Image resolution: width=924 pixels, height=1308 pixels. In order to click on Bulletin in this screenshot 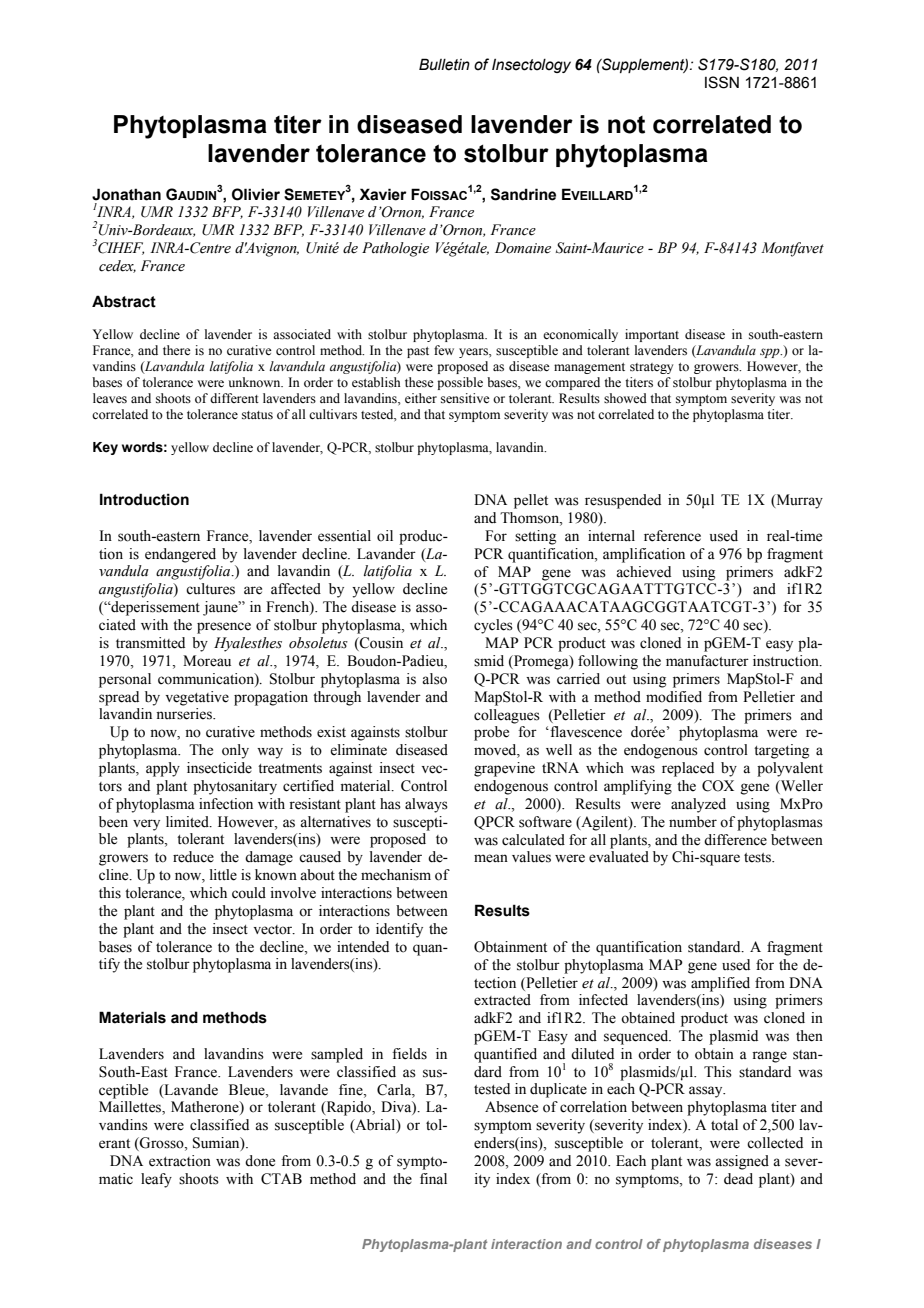, I will do `click(444, 64)`.
